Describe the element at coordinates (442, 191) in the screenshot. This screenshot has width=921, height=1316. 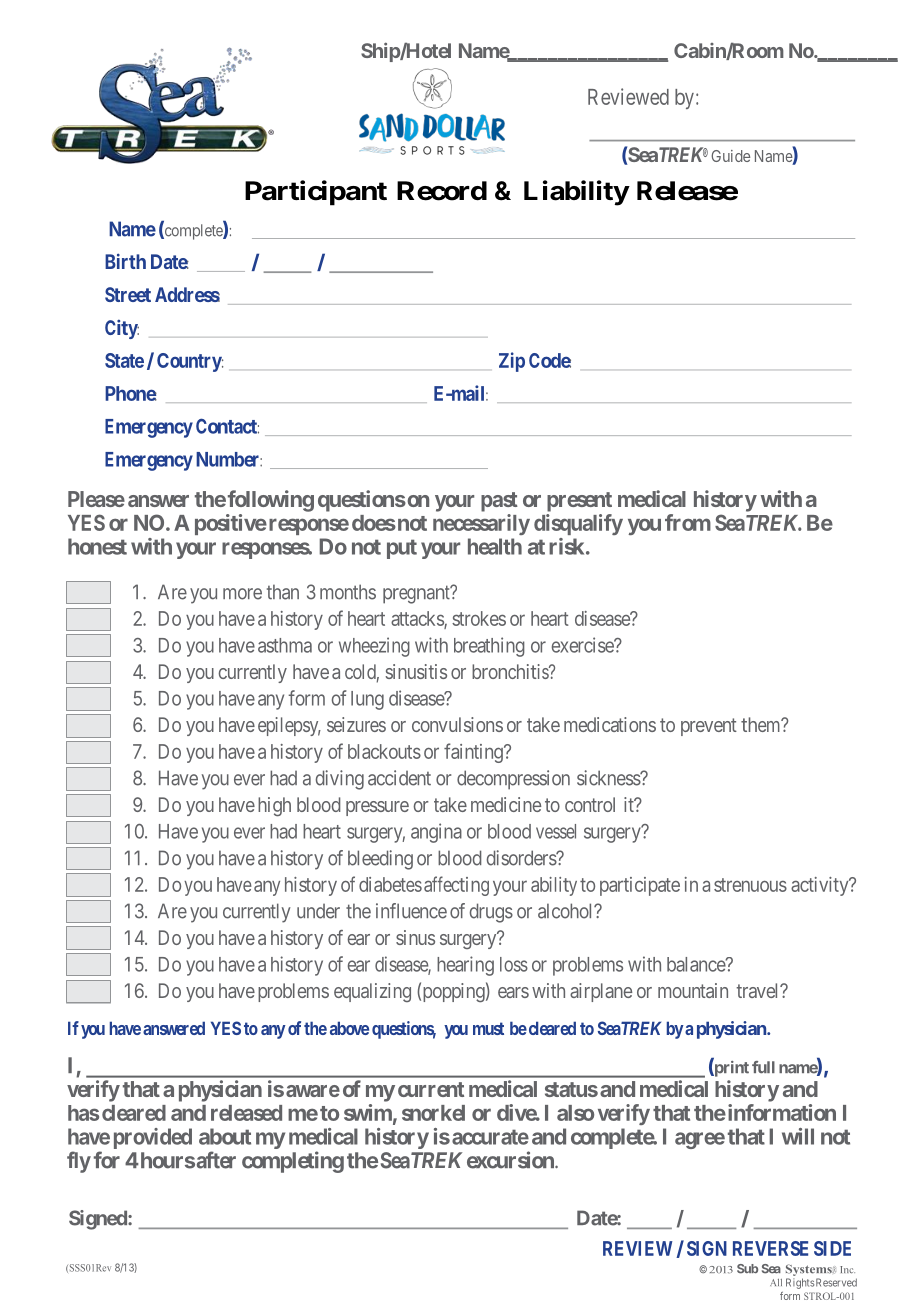
I see `Record` at that location.
